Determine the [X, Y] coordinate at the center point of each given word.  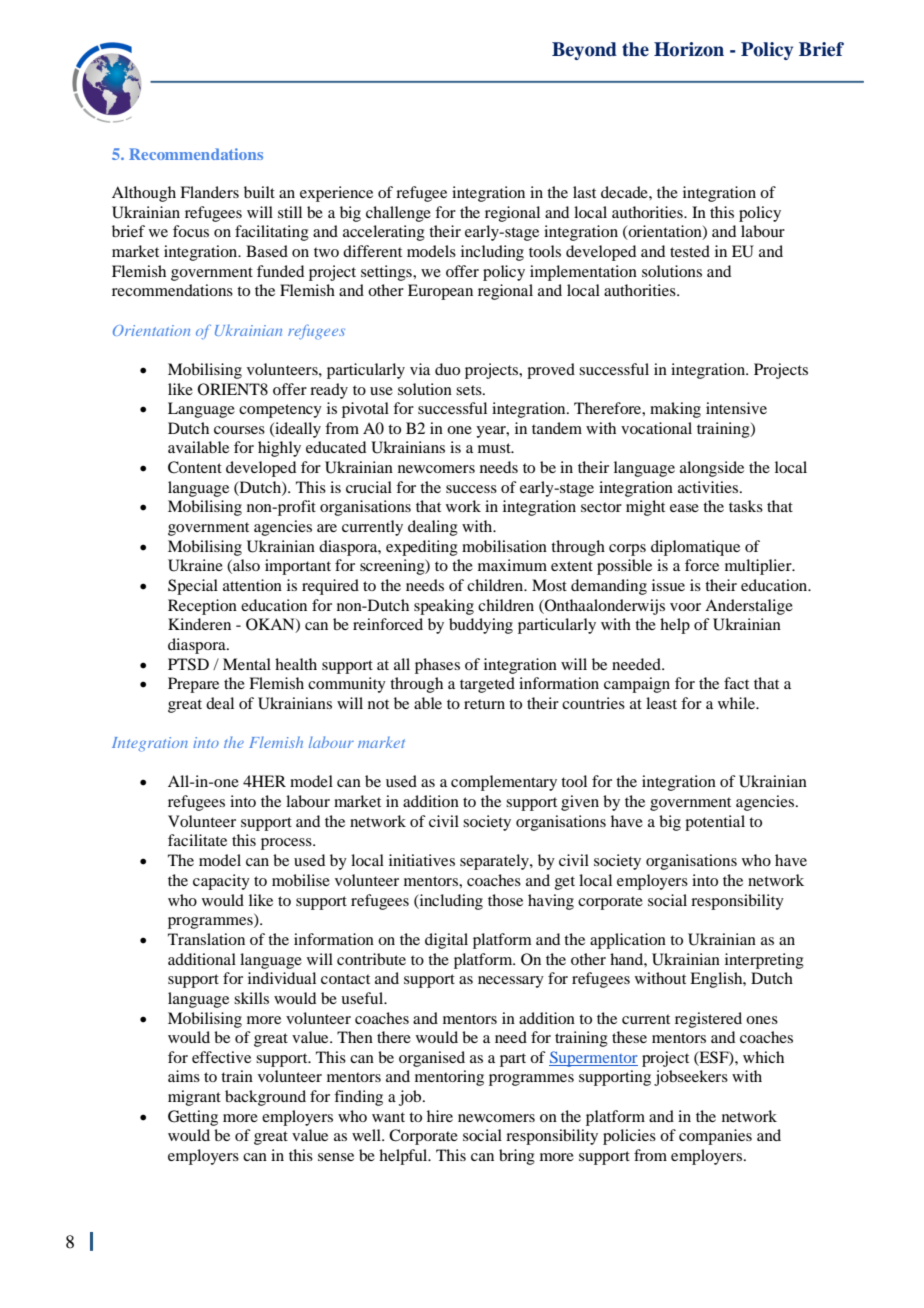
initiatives [422, 860]
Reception [202, 607]
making [675, 410]
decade [625, 192]
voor [685, 607]
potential [715, 823]
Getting [193, 1118]
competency [280, 411]
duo [447, 369]
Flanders [209, 192]
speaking [444, 607]
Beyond [584, 51]
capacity [221, 882]
